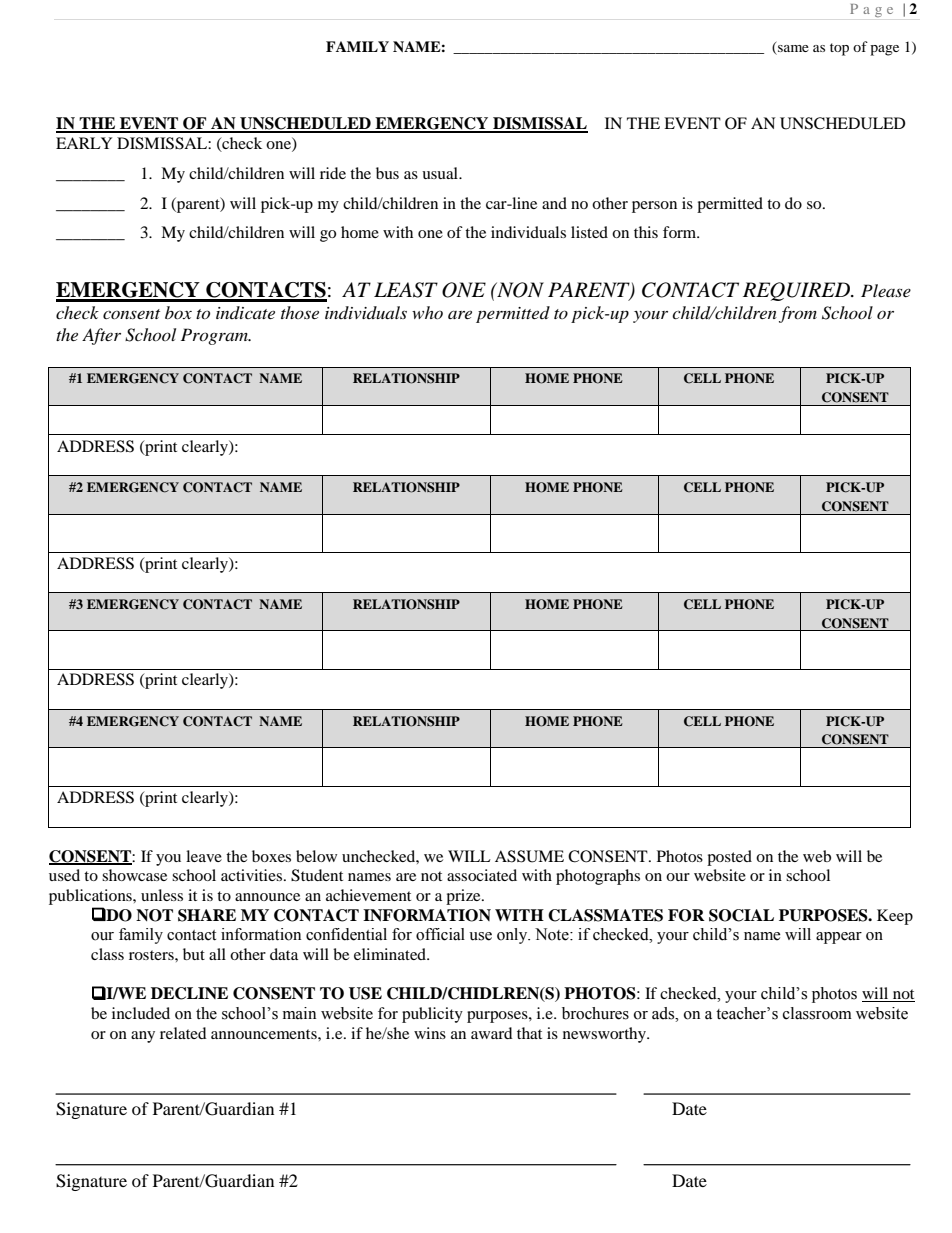  What do you see at coordinates (441, 173) in the screenshot?
I see `usual` at bounding box center [441, 173].
